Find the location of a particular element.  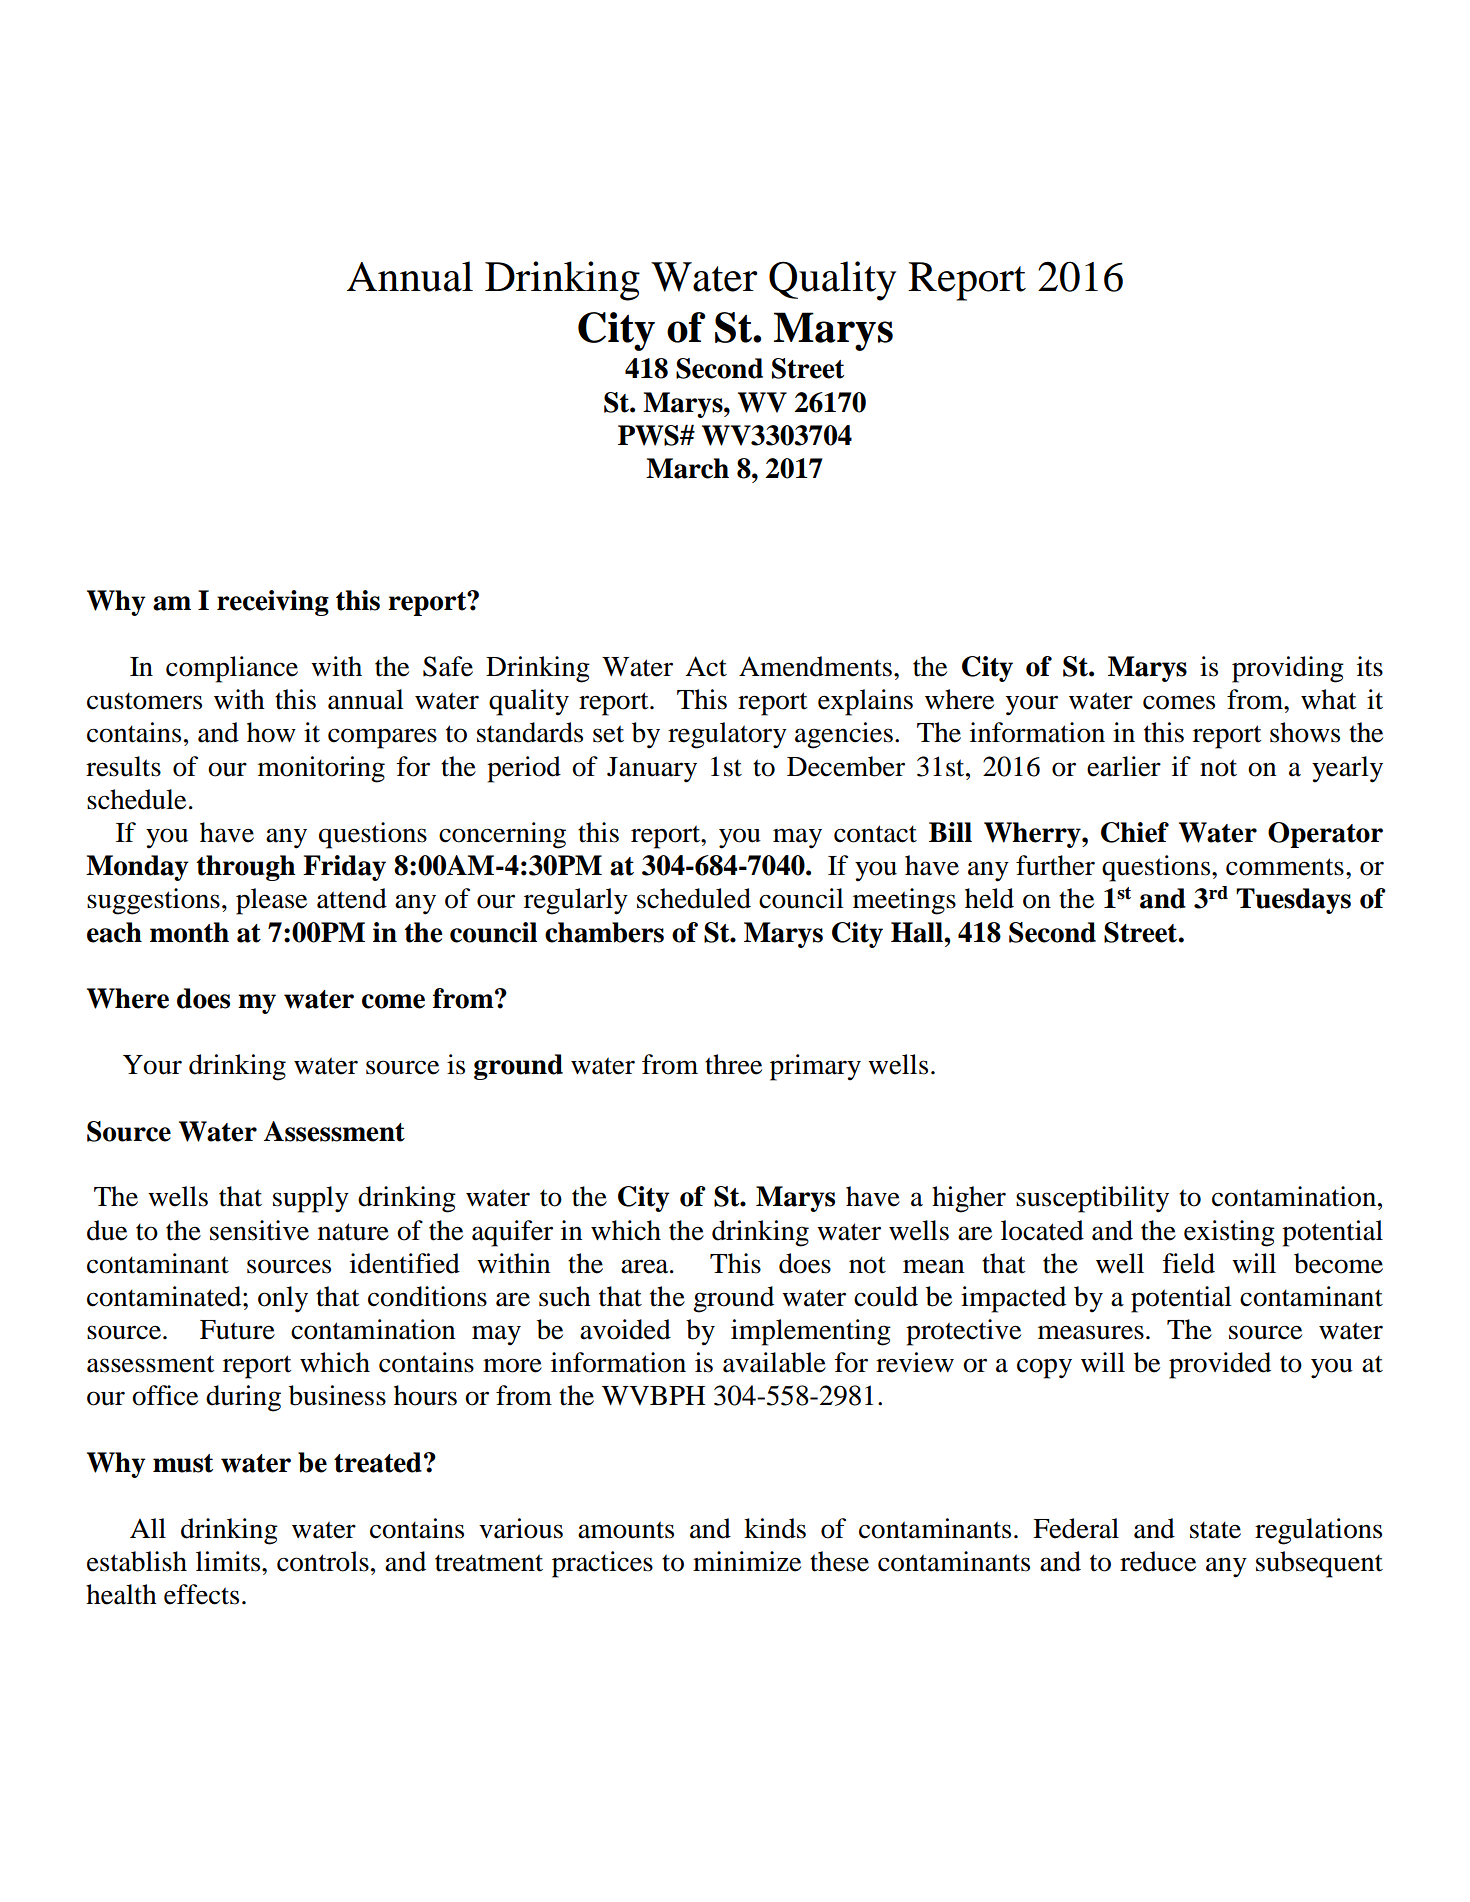

Tuesdays is located at coordinates (1293, 901).
